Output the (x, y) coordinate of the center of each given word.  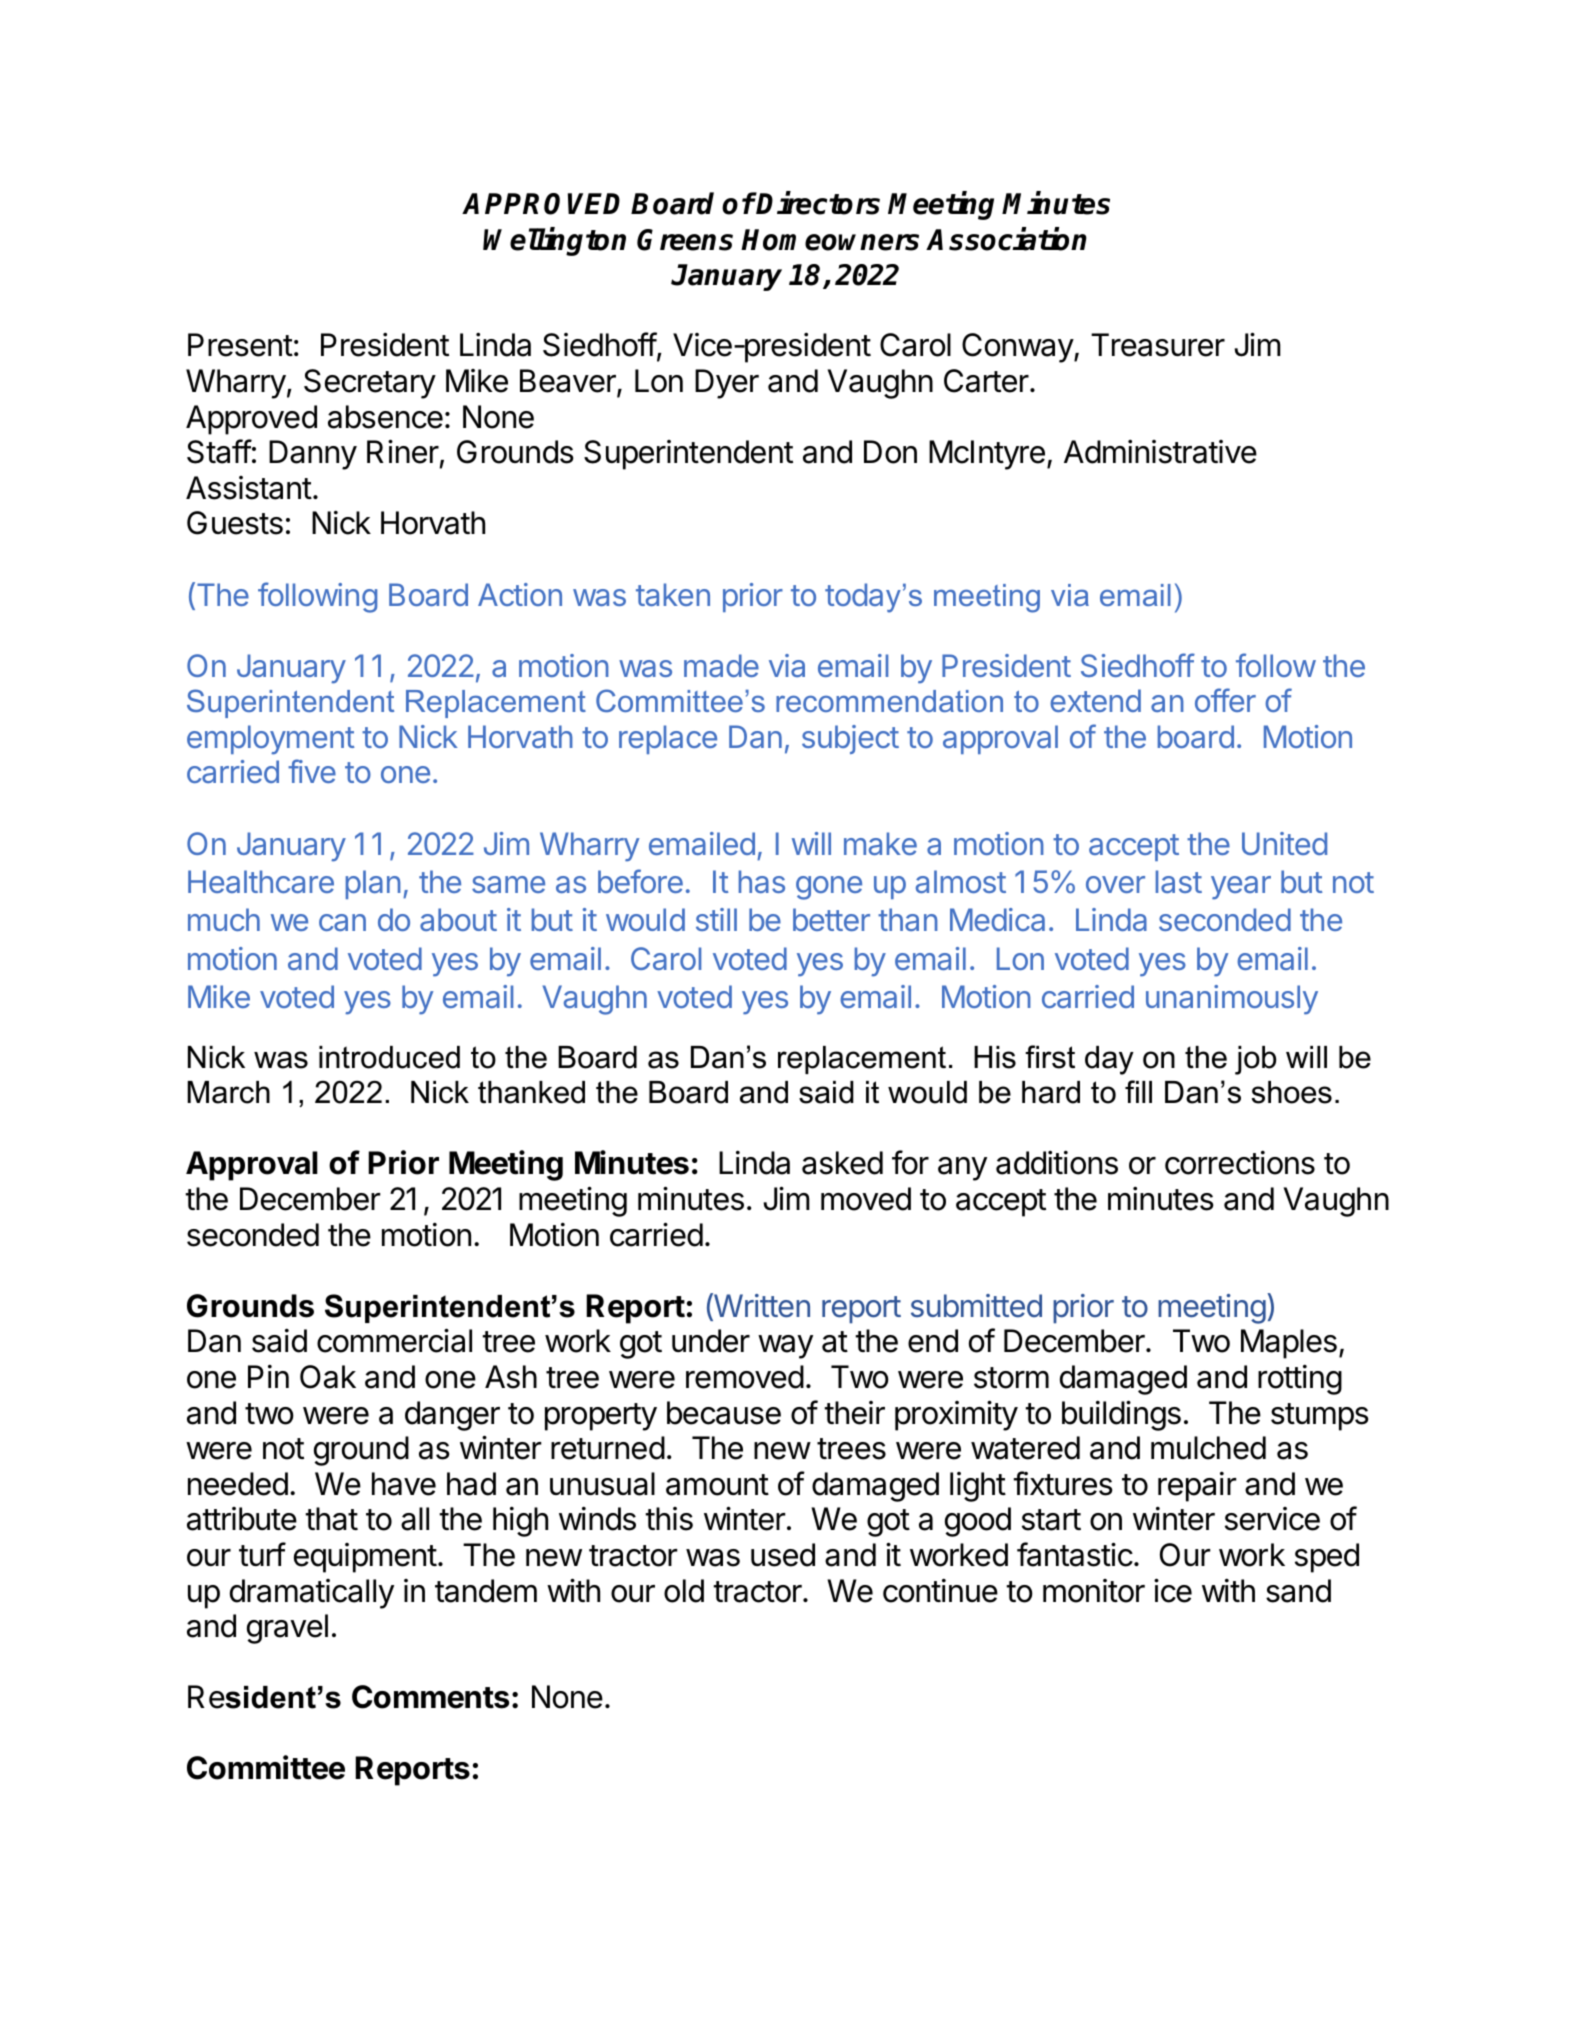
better (831, 919)
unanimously (1232, 1000)
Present (240, 345)
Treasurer (1158, 345)
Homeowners (830, 240)
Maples (1289, 1344)
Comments (430, 1697)
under (711, 1341)
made (721, 665)
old (684, 1591)
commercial (394, 1340)
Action (520, 594)
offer (1225, 700)
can (342, 922)
